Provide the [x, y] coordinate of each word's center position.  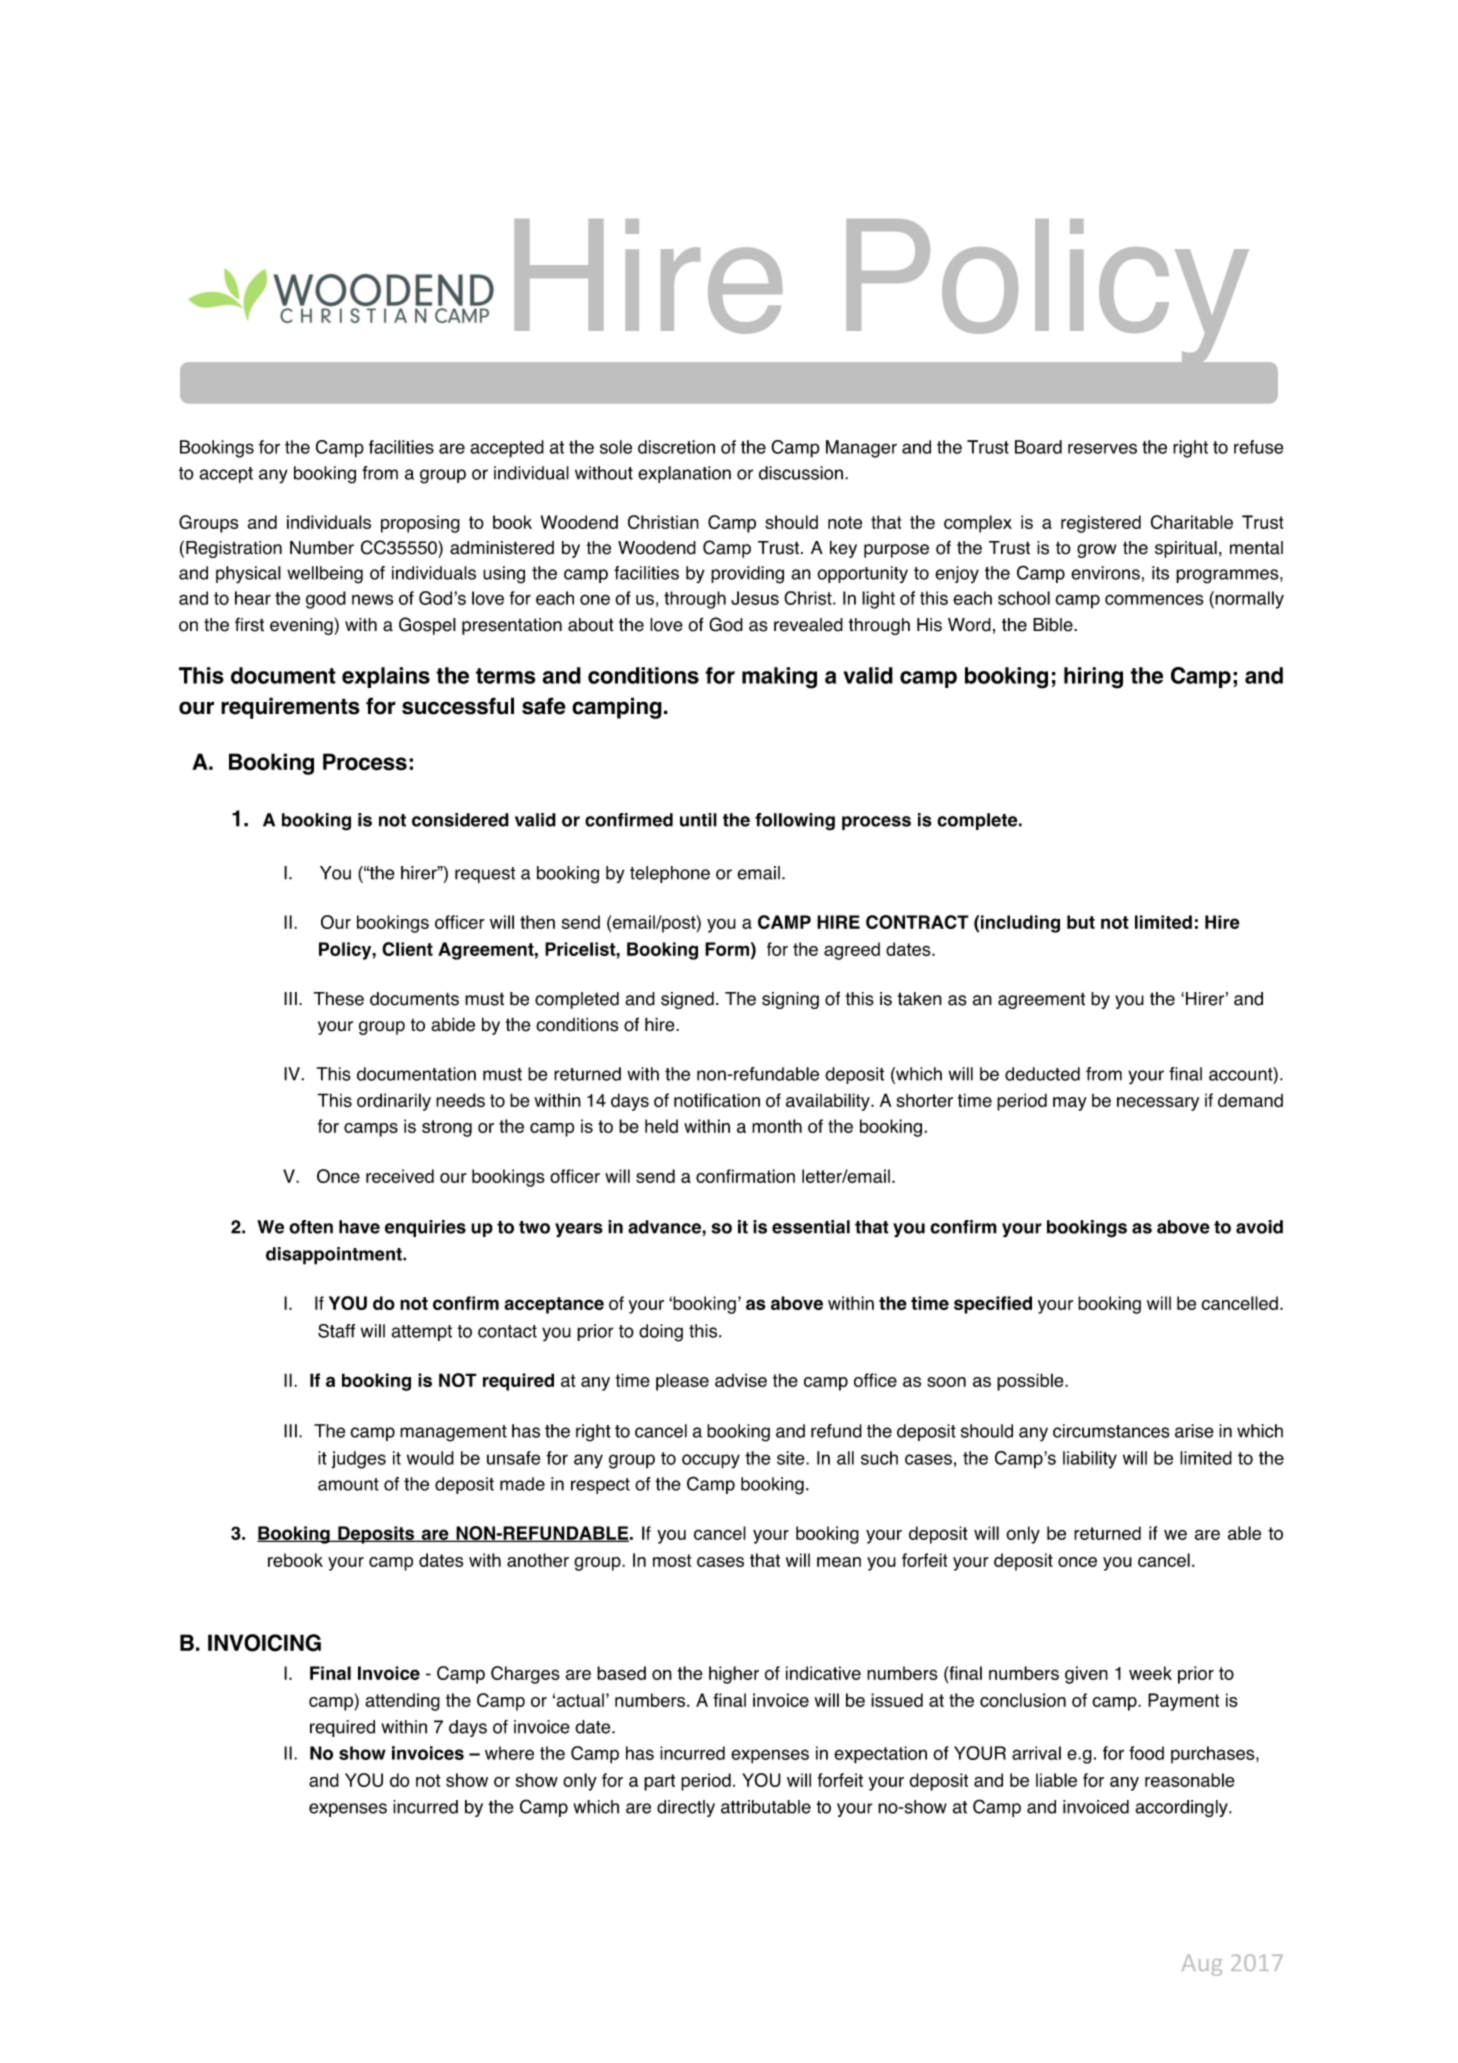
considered [460, 820]
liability [1090, 1460]
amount [348, 1484]
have [359, 1227]
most [672, 1560]
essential [811, 1227]
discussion [801, 473]
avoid [1259, 1227]
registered [1101, 524]
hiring [1093, 678]
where [509, 1753]
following [795, 822]
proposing [420, 524]
